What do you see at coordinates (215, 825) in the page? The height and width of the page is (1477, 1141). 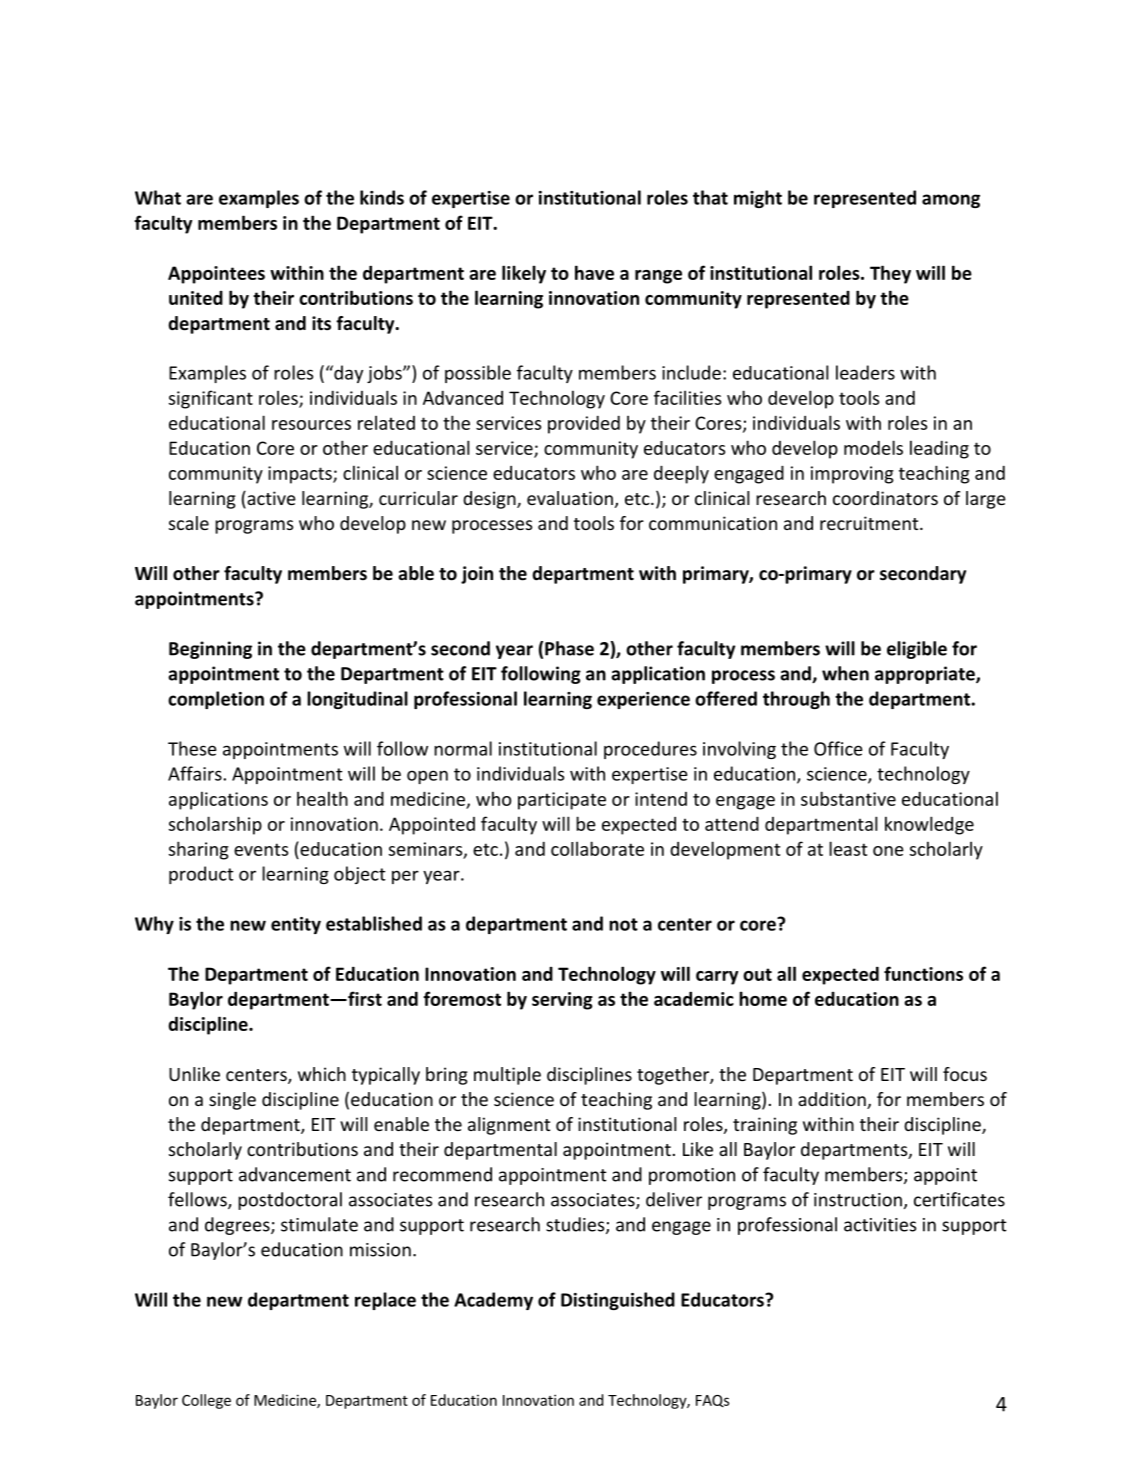 I see `scholarship` at bounding box center [215, 825].
